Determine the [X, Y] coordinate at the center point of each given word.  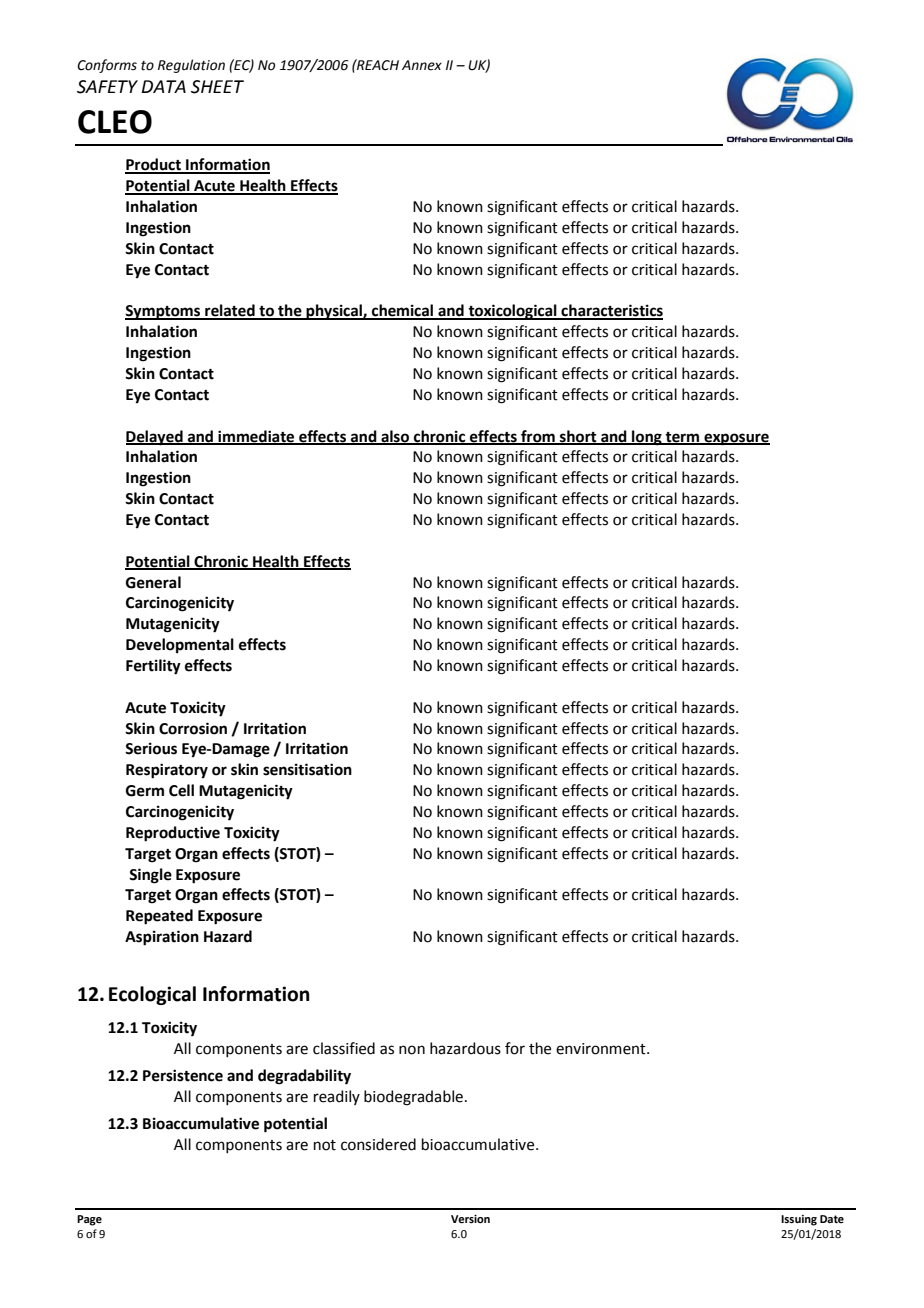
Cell [181, 790]
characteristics [611, 311]
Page [89, 1220]
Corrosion [193, 728]
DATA [164, 86]
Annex [422, 65]
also [395, 437]
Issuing [799, 1220]
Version [470, 1219]
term [683, 438]
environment [602, 1049]
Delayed [155, 438]
